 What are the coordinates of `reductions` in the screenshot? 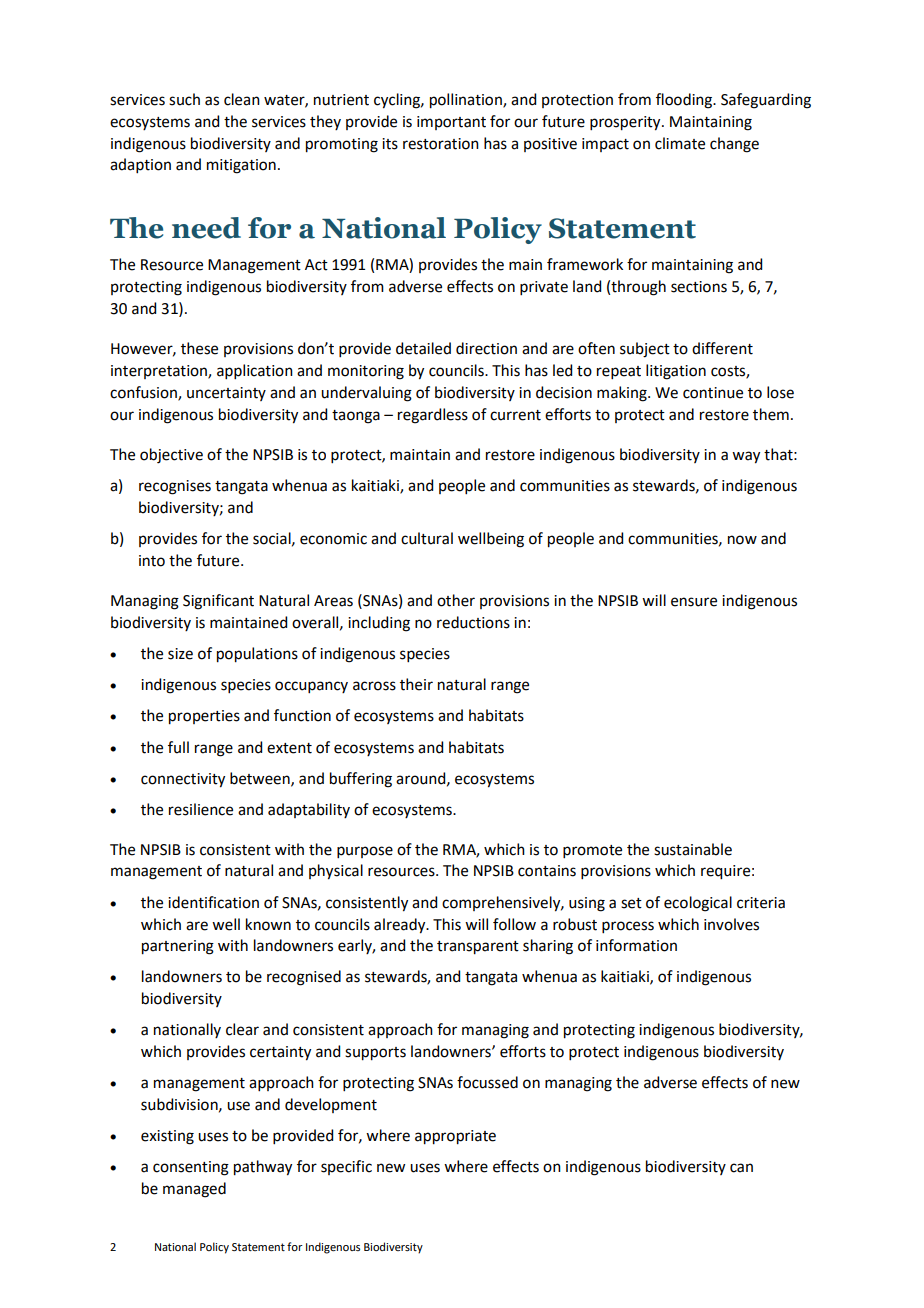 It's located at (473, 622).
